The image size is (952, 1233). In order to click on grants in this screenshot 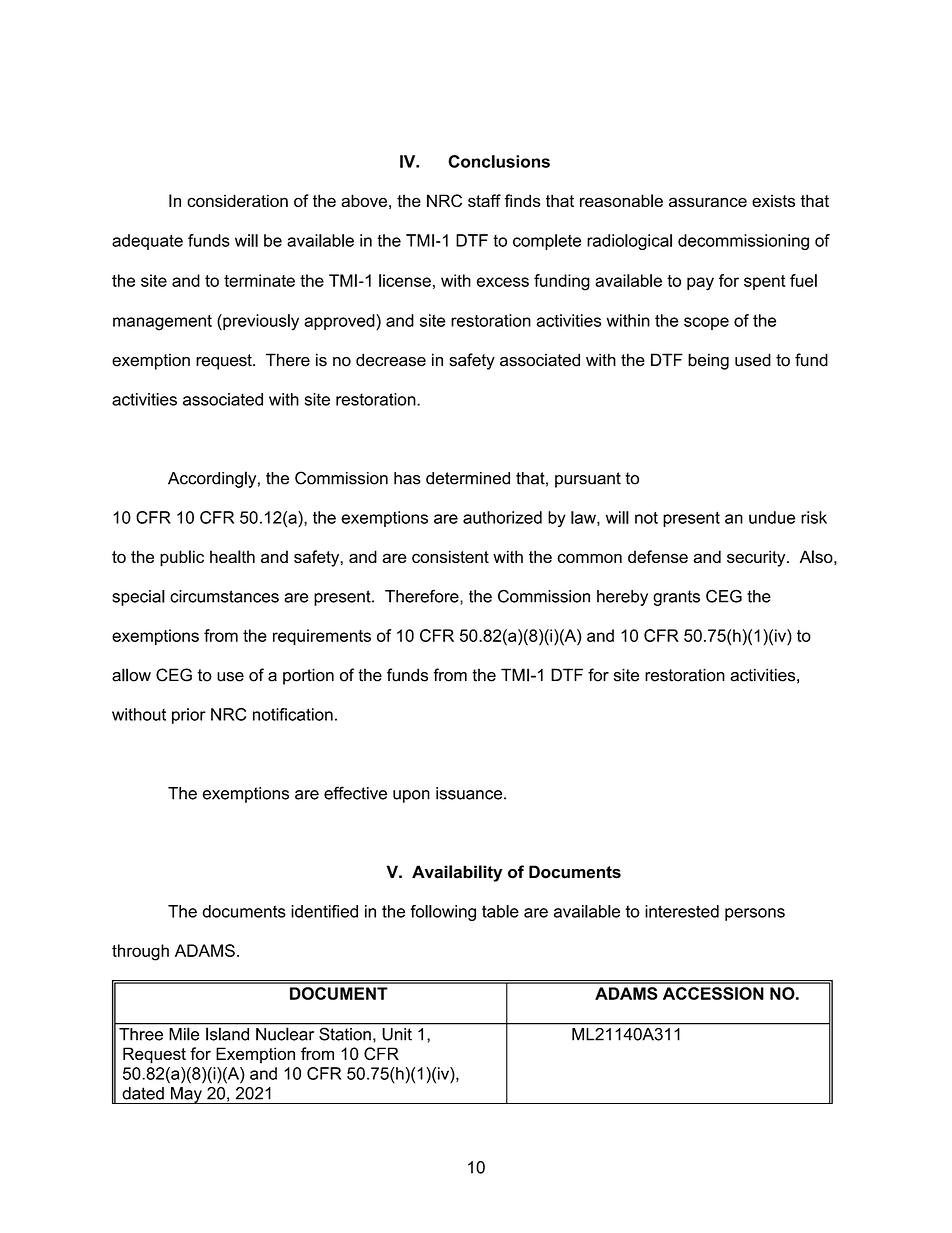, I will do `click(676, 598)`.
